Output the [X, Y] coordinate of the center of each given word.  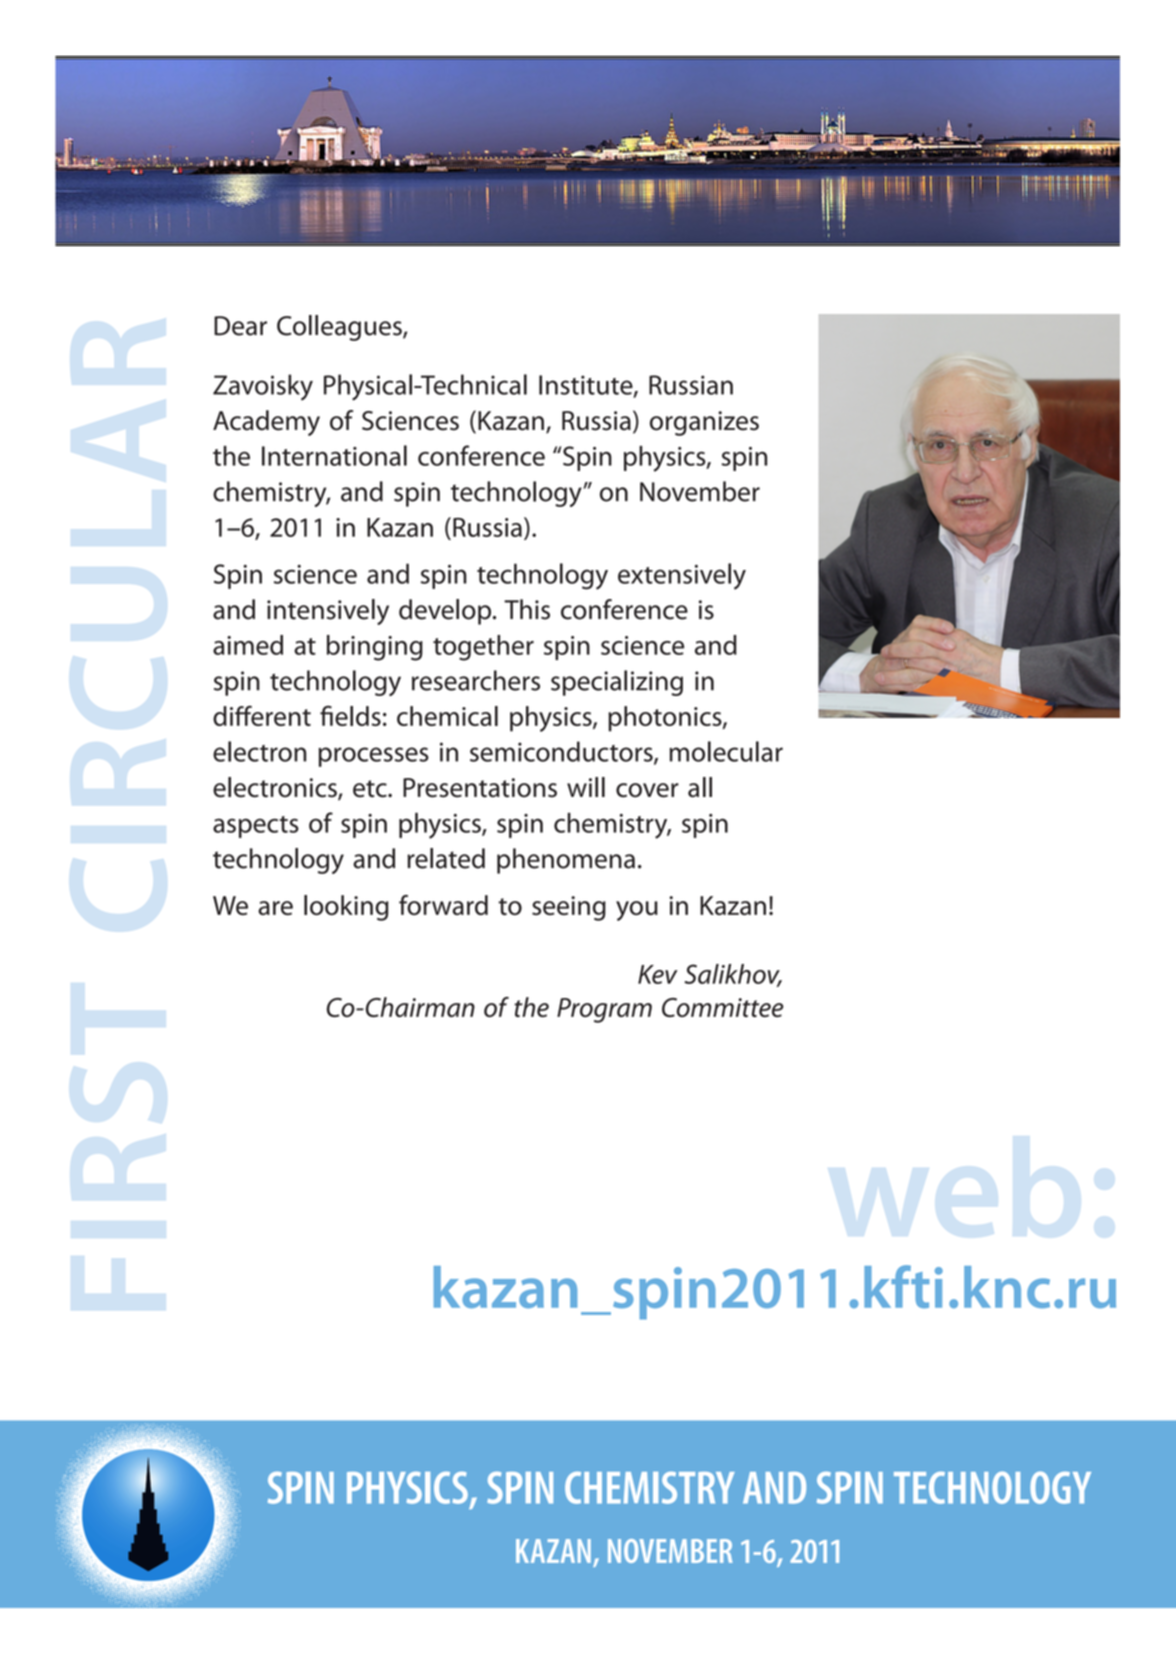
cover [647, 790]
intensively [328, 612]
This [527, 609]
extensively [682, 576]
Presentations [480, 788]
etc [371, 789]
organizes [704, 423]
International [334, 455]
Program [604, 1010]
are [275, 908]
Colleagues [340, 328]
